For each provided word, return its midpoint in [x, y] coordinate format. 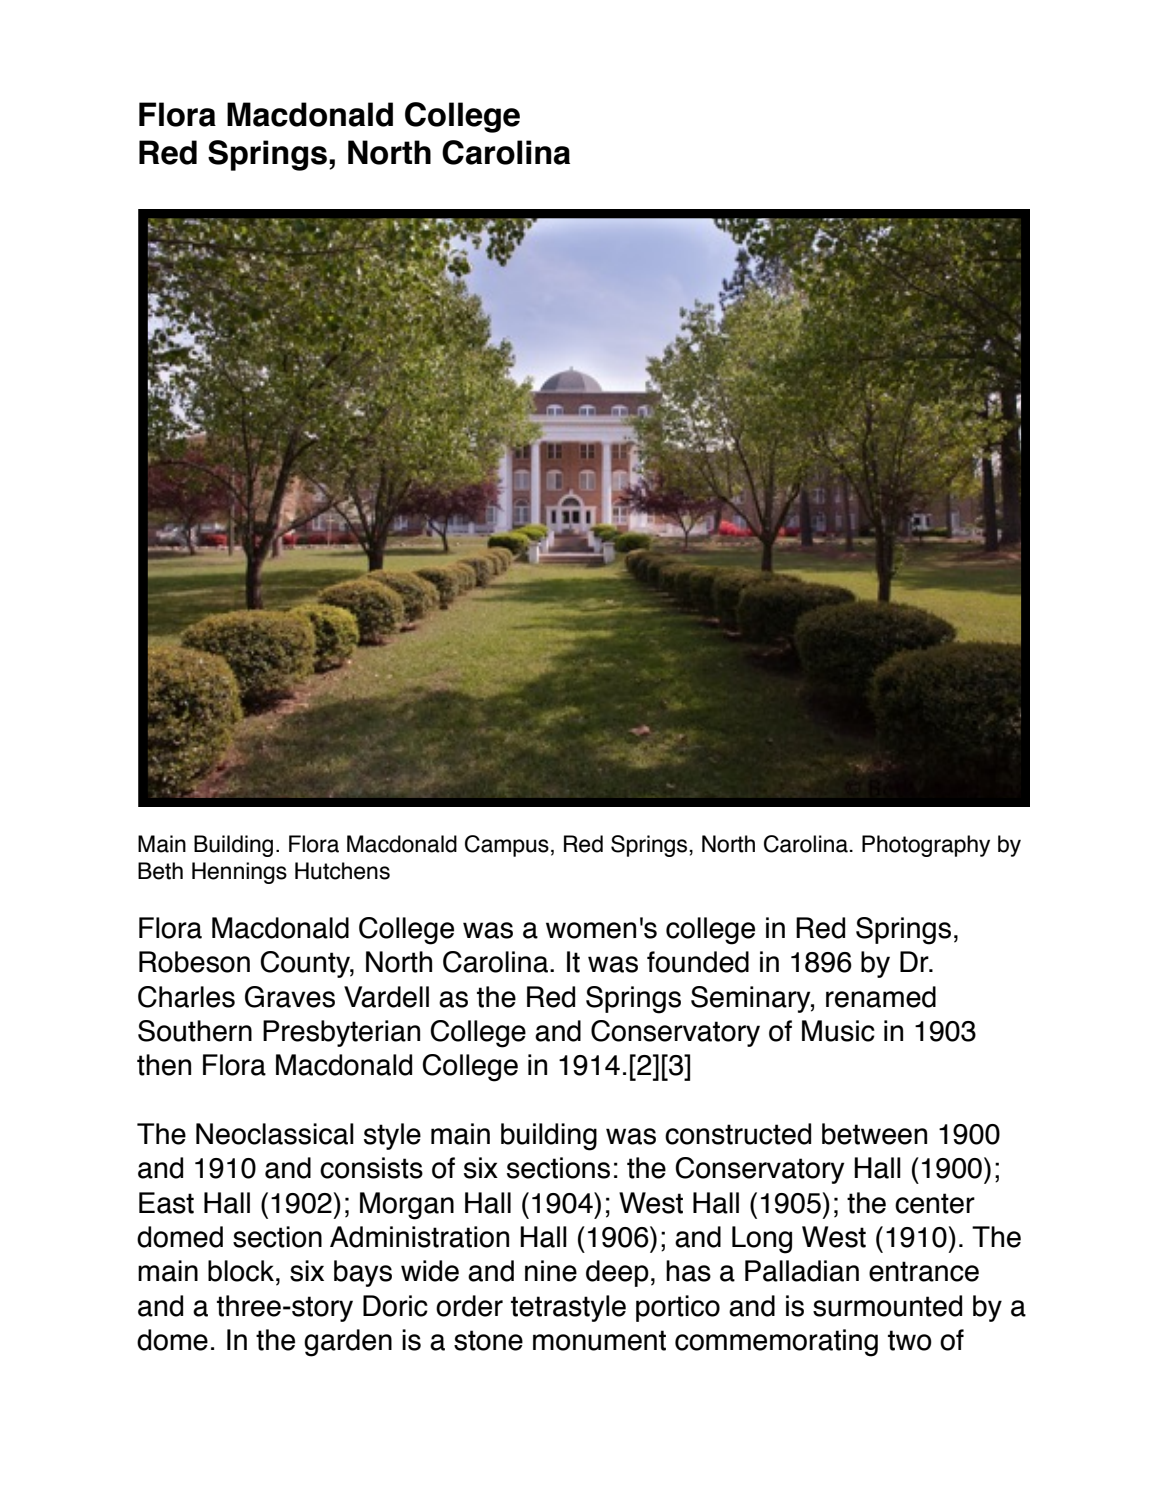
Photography [926, 846]
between [874, 1134]
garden [348, 1343]
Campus [507, 846]
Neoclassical [275, 1134]
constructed [738, 1134]
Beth [160, 871]
